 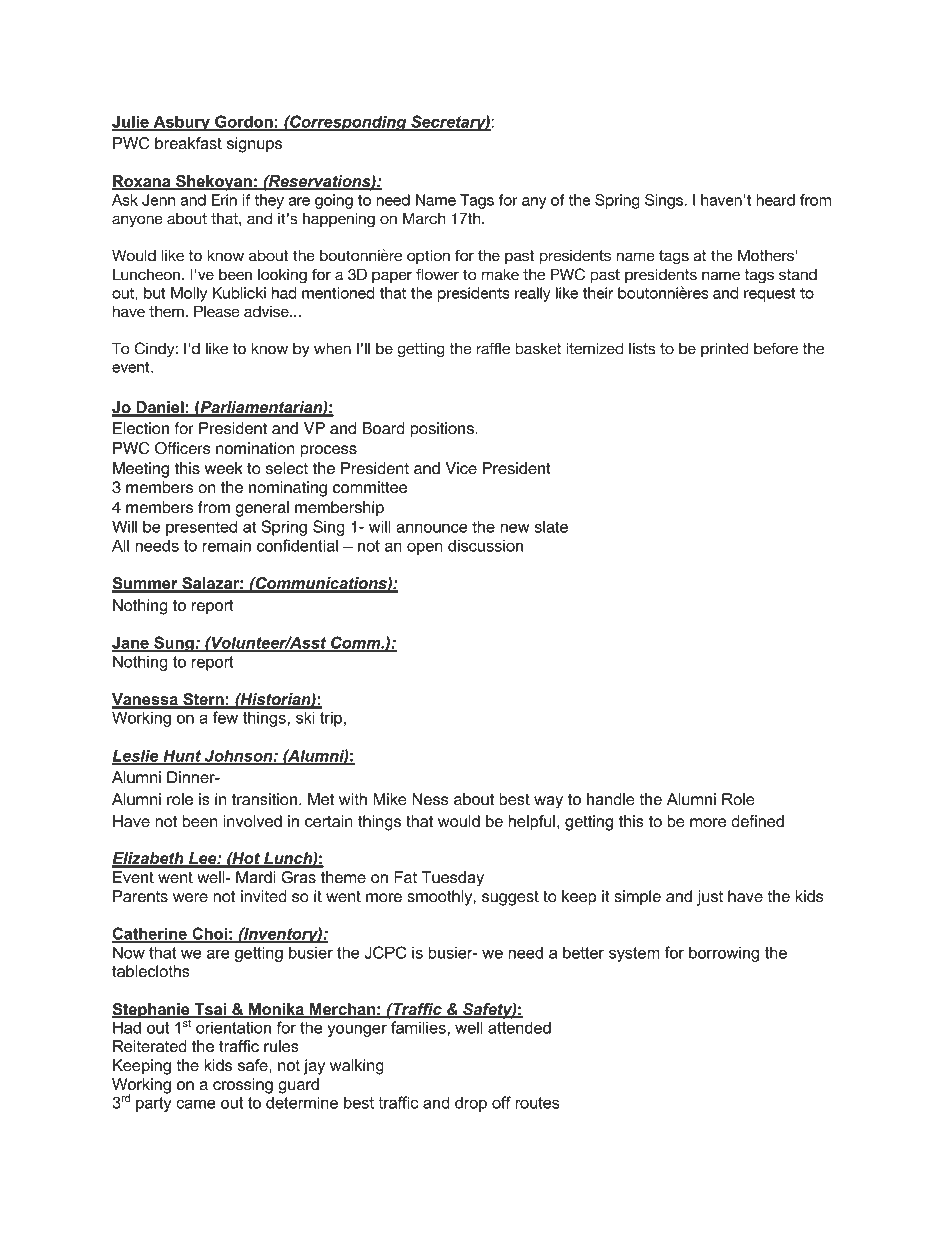 I want to click on printed, so click(x=725, y=349).
